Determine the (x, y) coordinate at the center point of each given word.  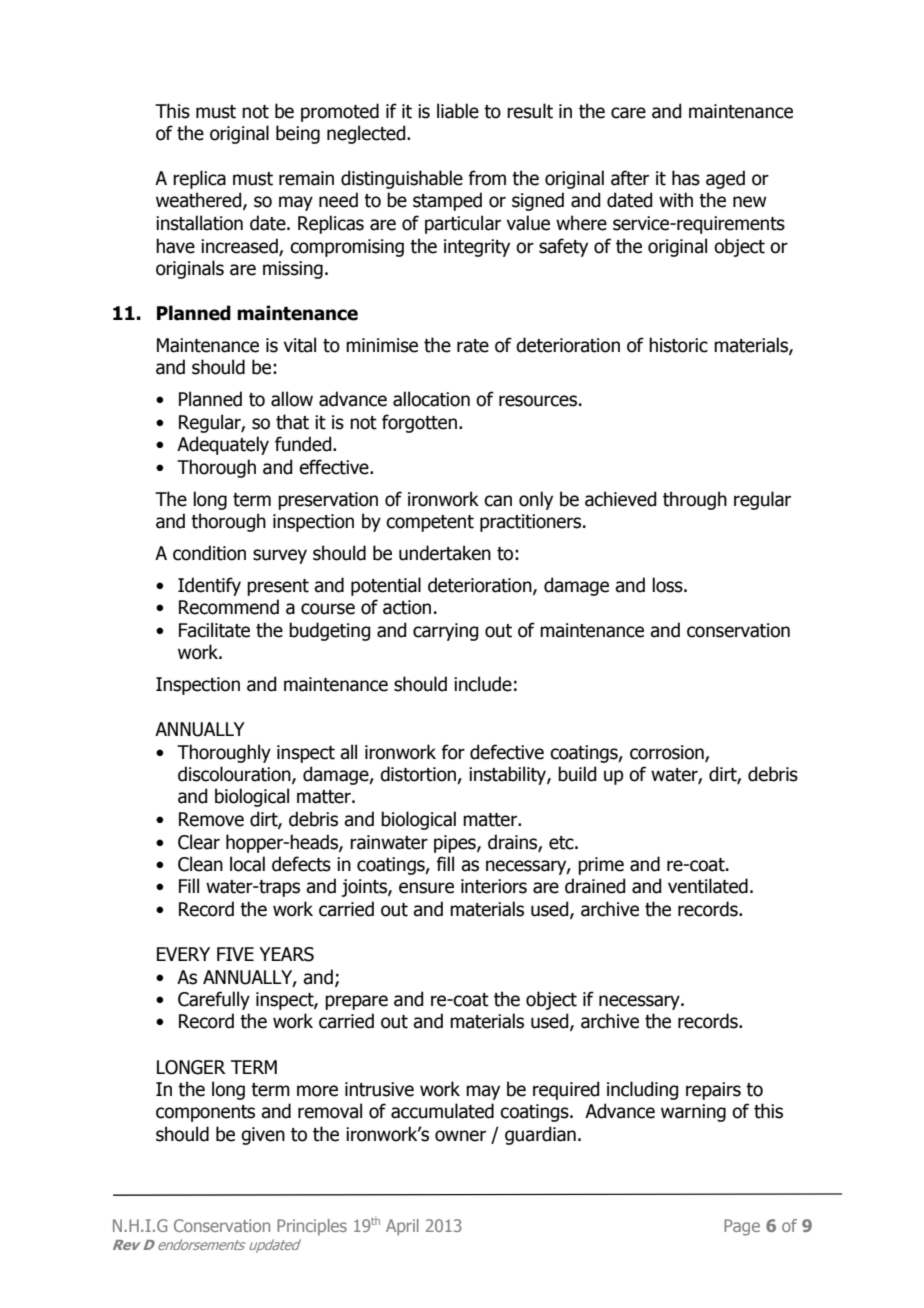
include (483, 684)
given (263, 1136)
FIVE (235, 954)
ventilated (708, 886)
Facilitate (214, 630)
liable (458, 111)
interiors (494, 886)
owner (460, 1136)
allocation (431, 399)
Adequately (223, 445)
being (298, 134)
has (686, 178)
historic (678, 345)
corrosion (668, 753)
